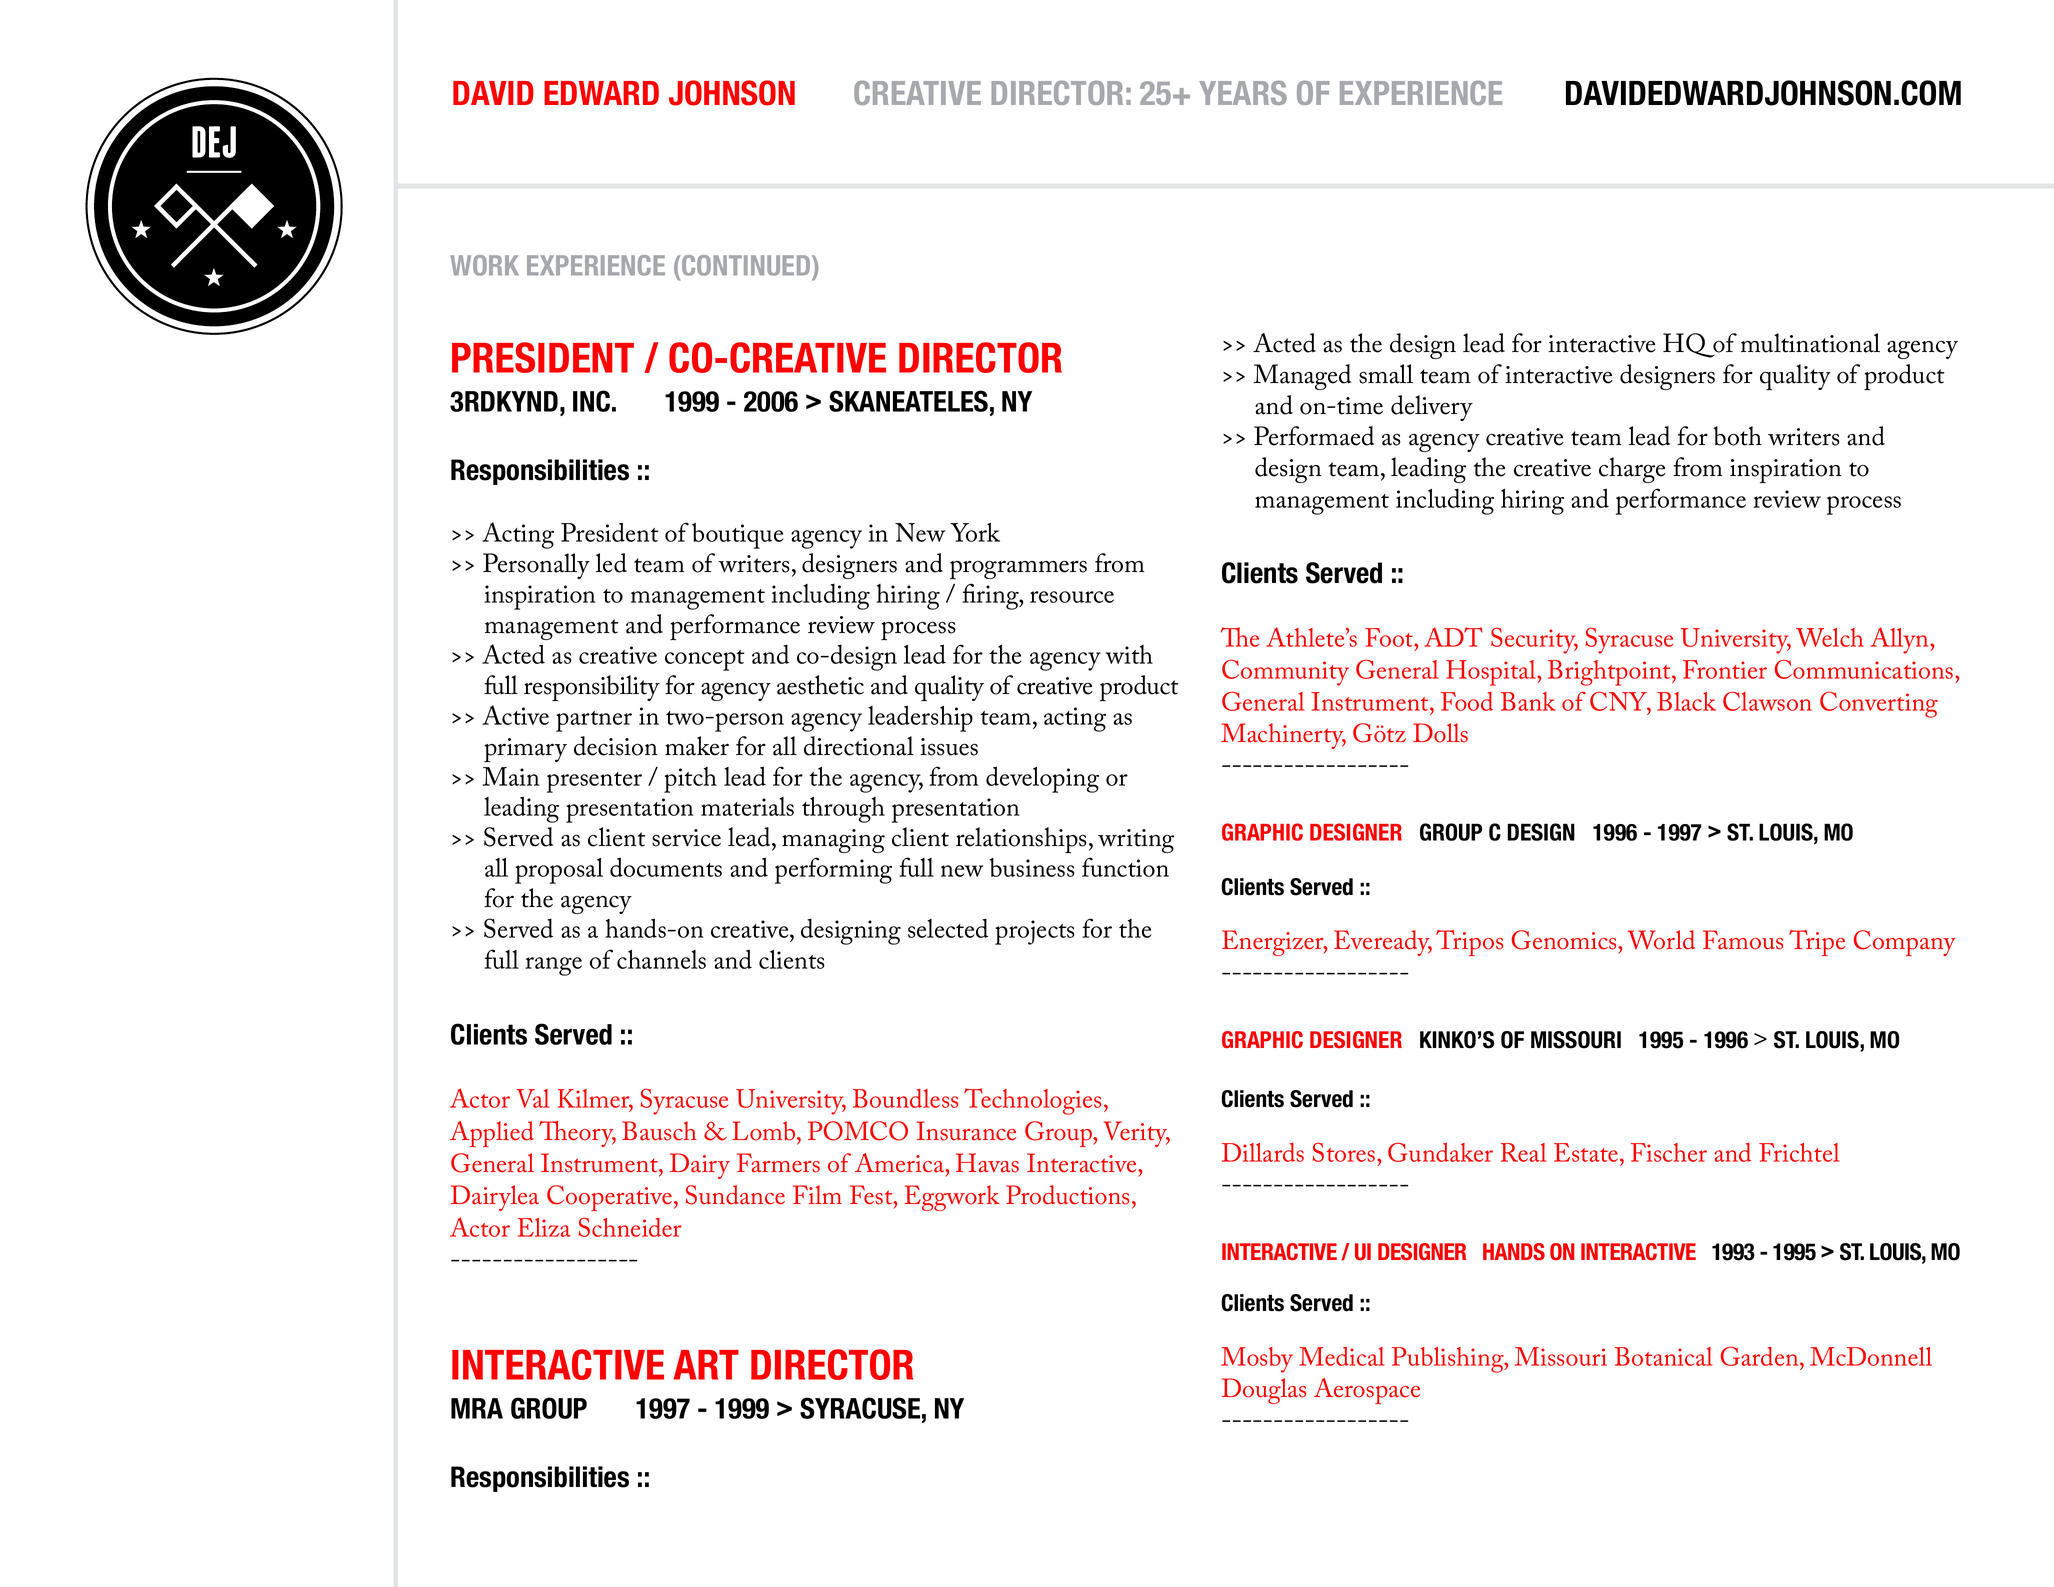  Describe the element at coordinates (477, 1408) in the screenshot. I see `MRA` at that location.
